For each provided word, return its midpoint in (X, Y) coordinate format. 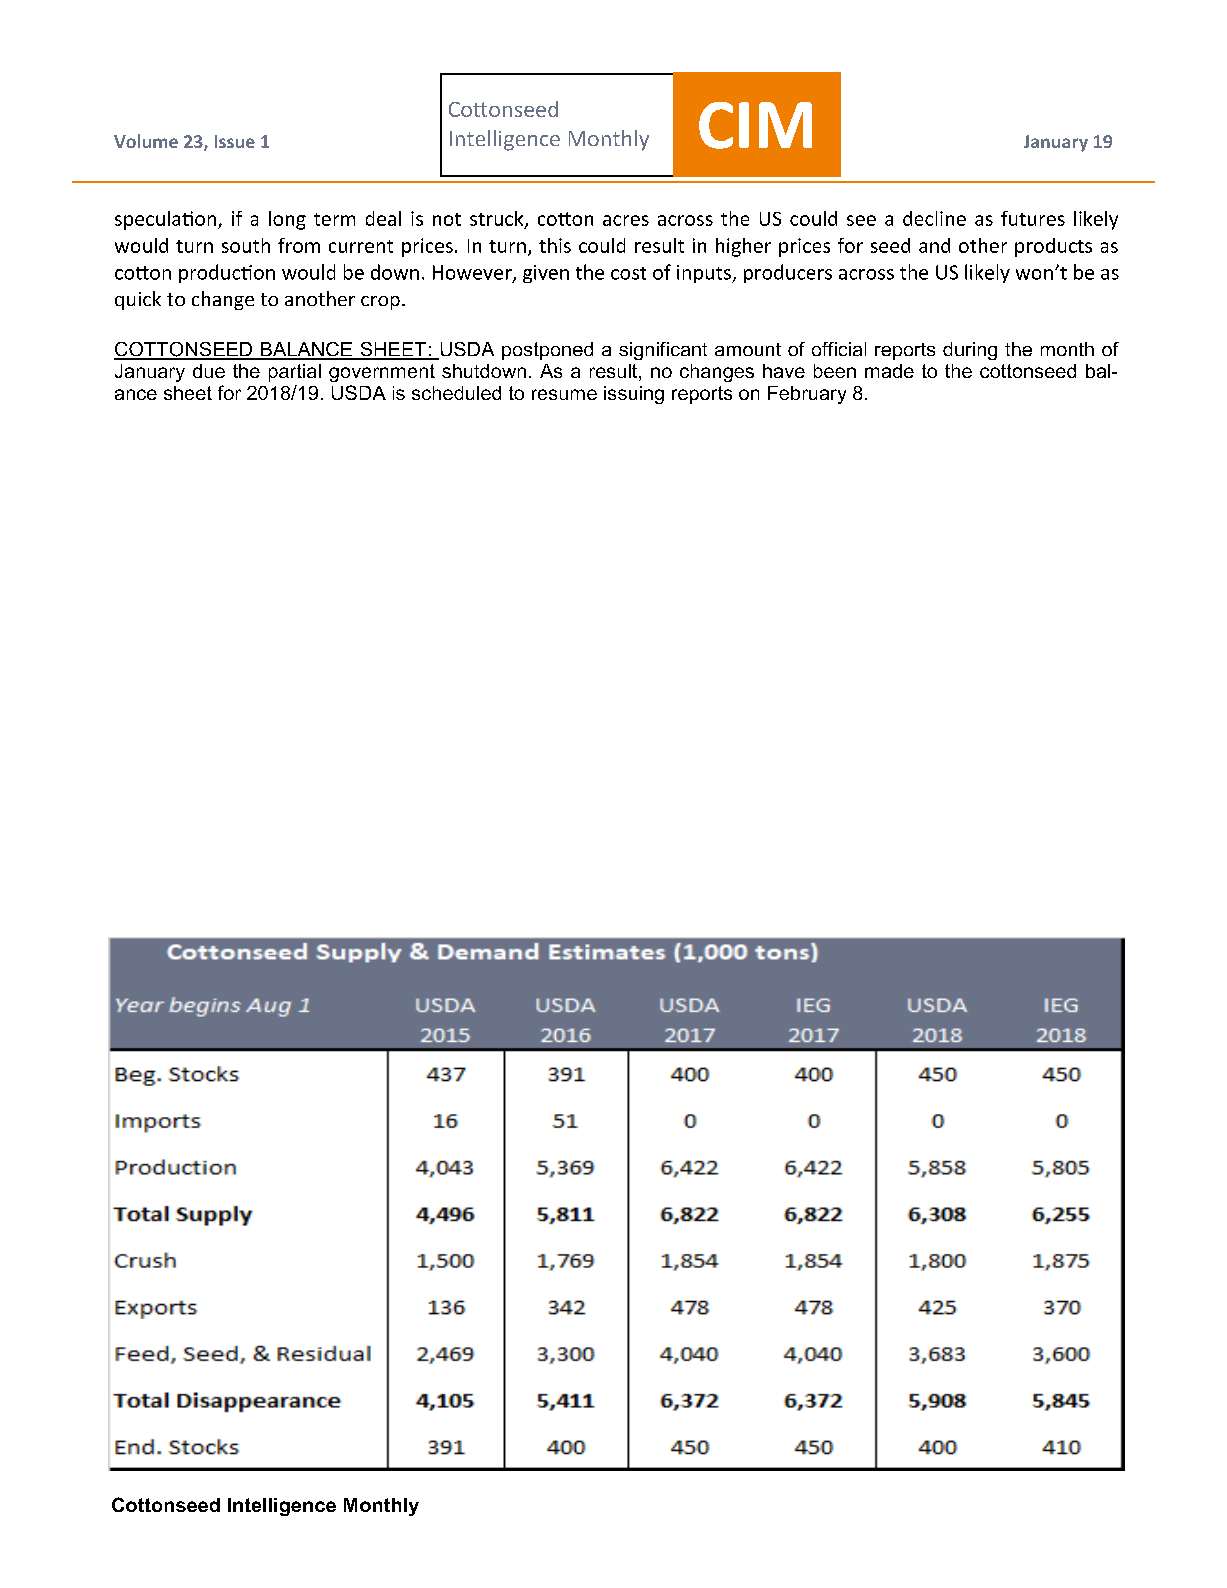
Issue (235, 141)
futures (1033, 218)
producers (788, 273)
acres (626, 220)
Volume (146, 141)
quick (138, 300)
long (287, 220)
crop (380, 303)
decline (934, 218)
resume (564, 394)
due (209, 371)
